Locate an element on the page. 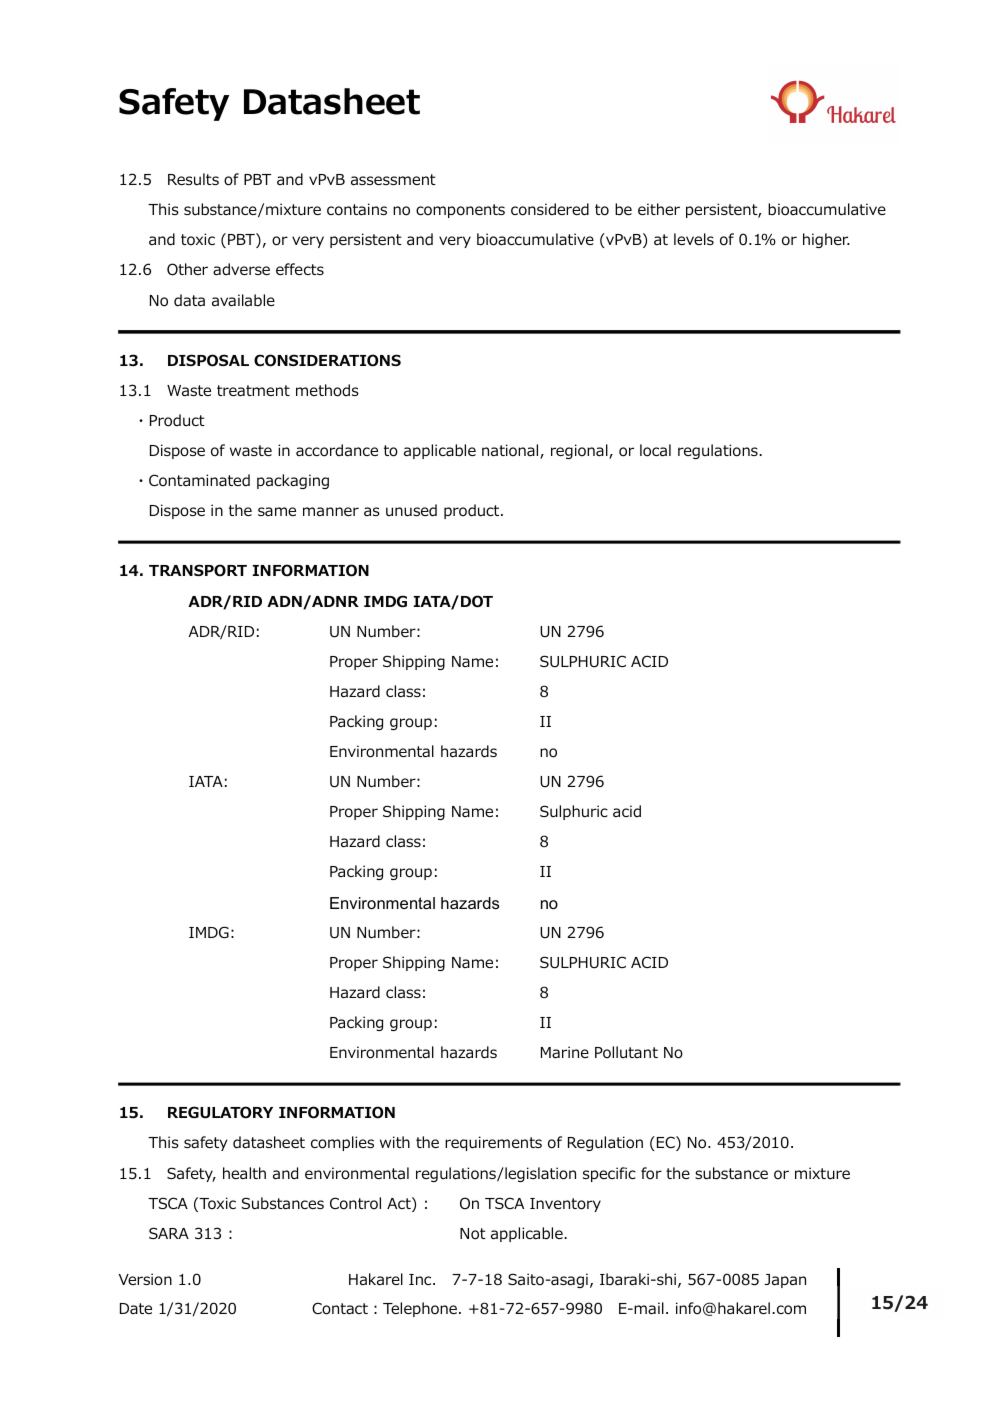  components is located at coordinates (460, 211).
